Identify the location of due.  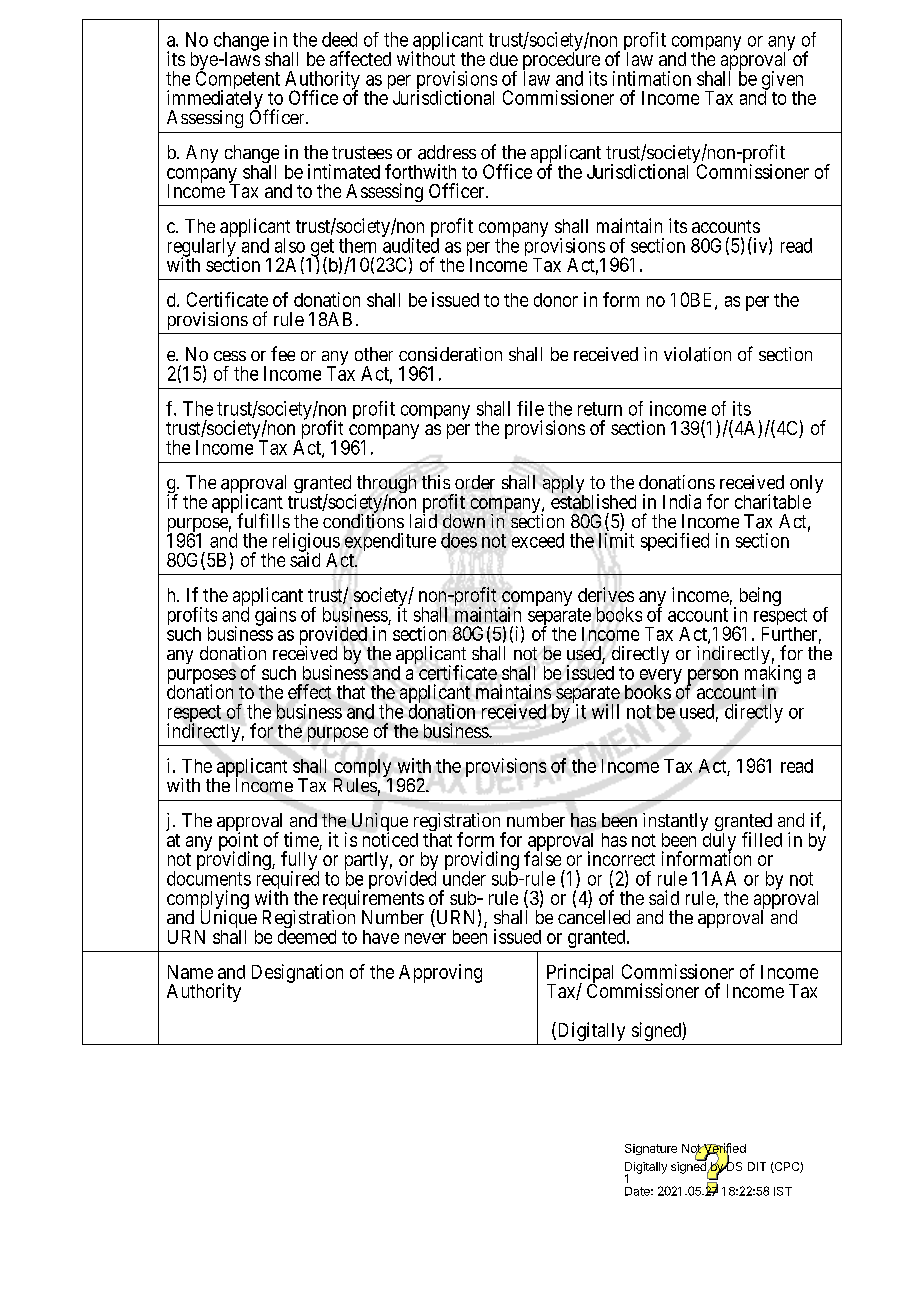
(504, 59).
